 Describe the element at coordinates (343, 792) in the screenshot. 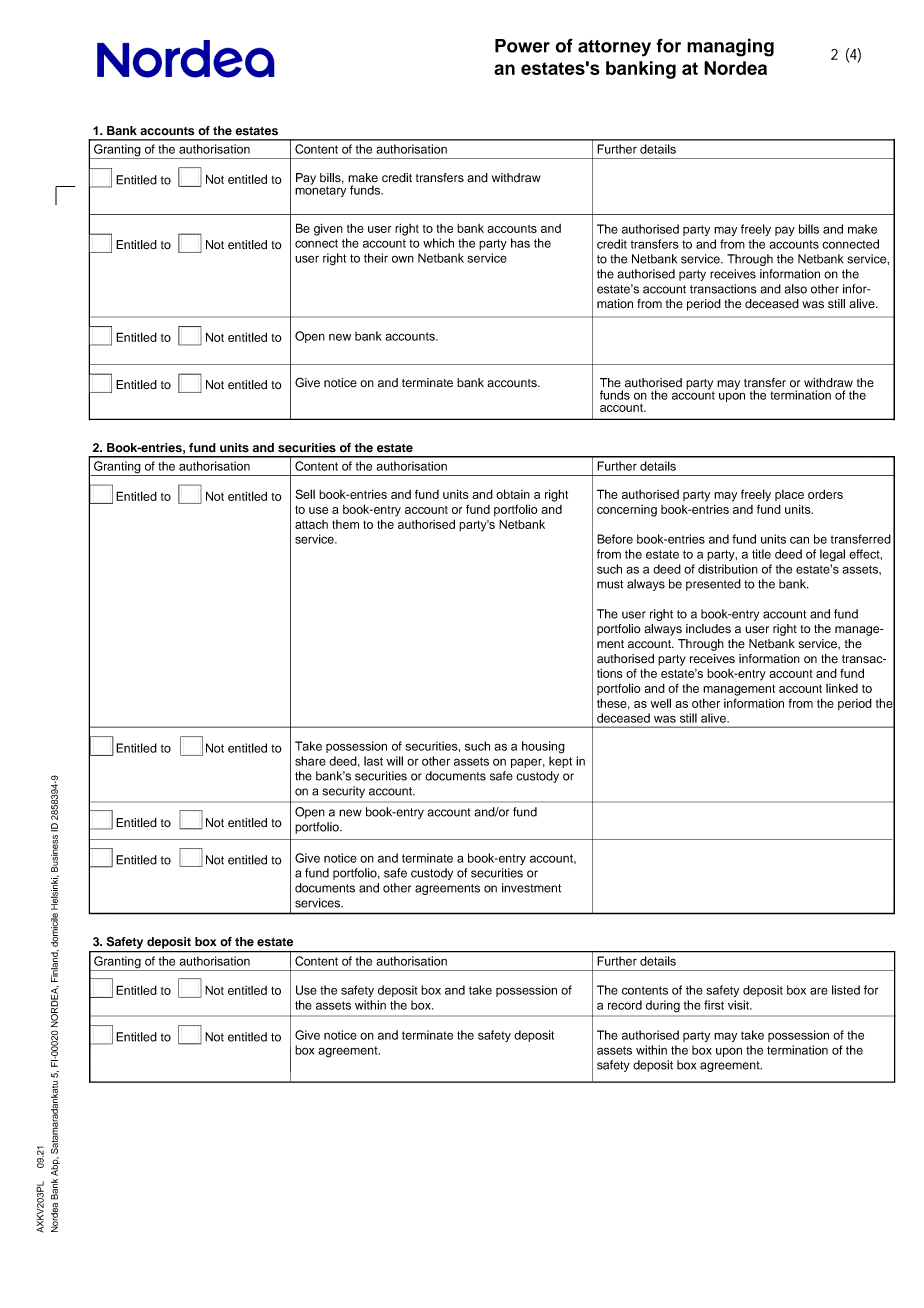

I see `security` at that location.
